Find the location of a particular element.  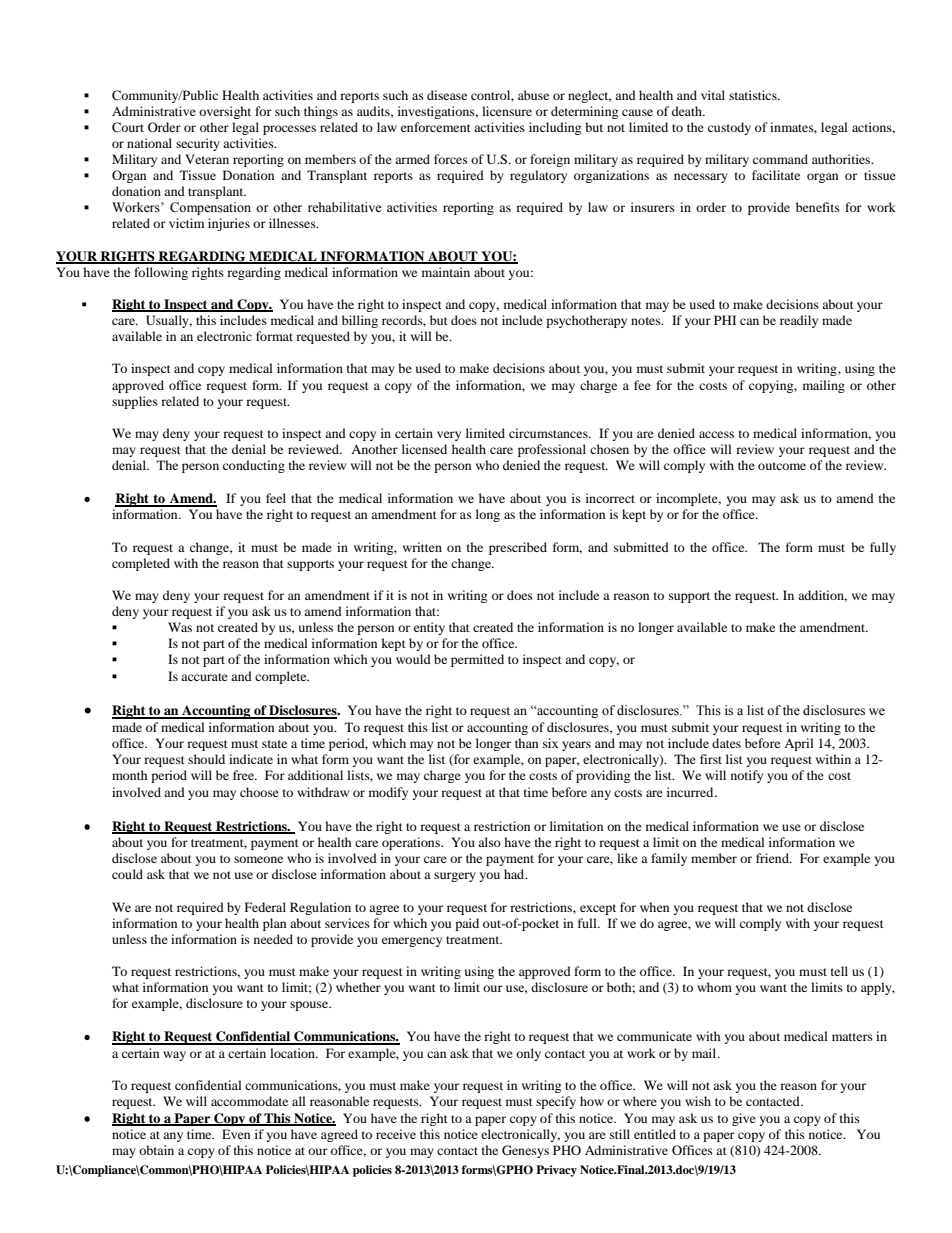

licensure is located at coordinates (507, 111).
